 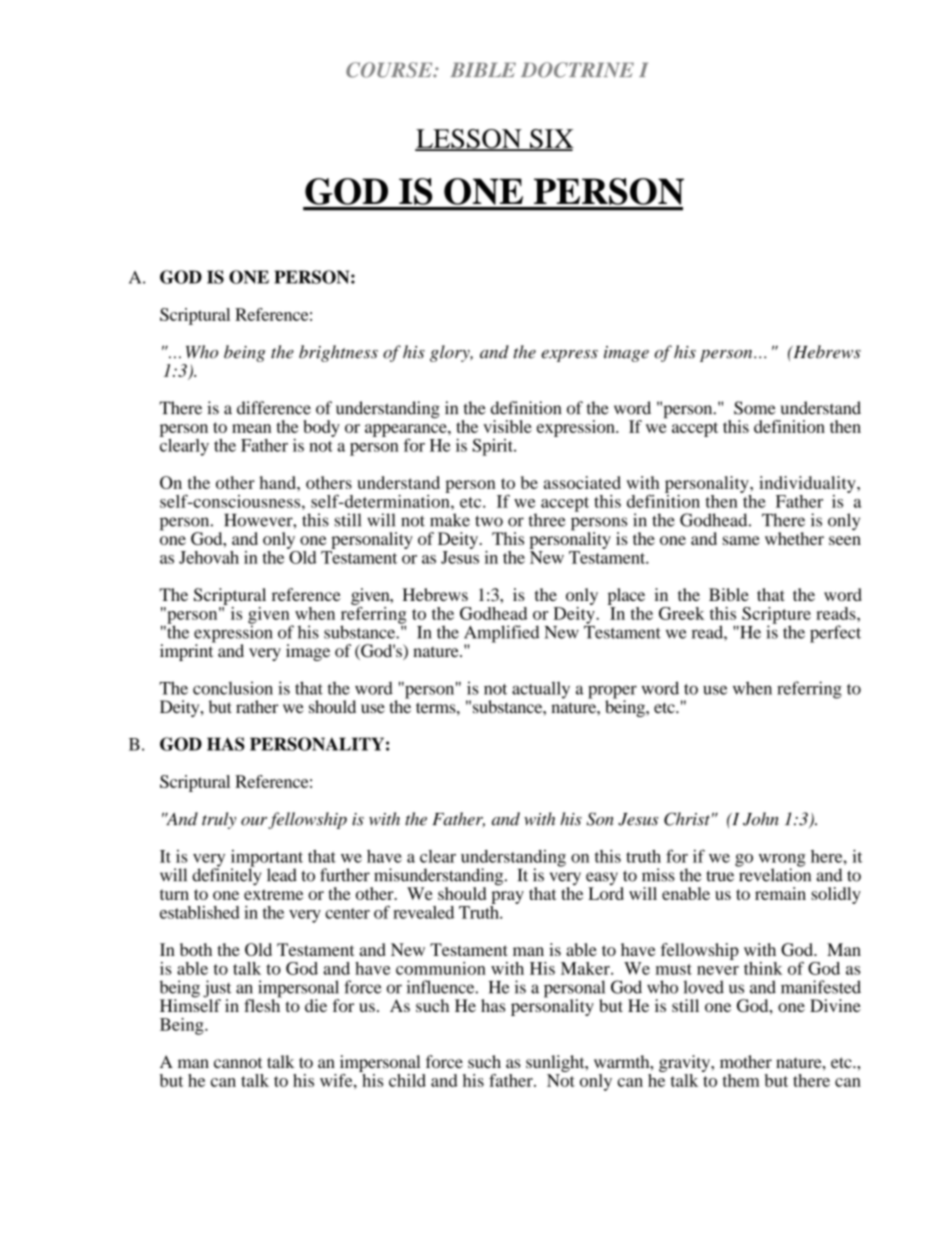 What do you see at coordinates (551, 140) in the document?
I see `SIX` at bounding box center [551, 140].
